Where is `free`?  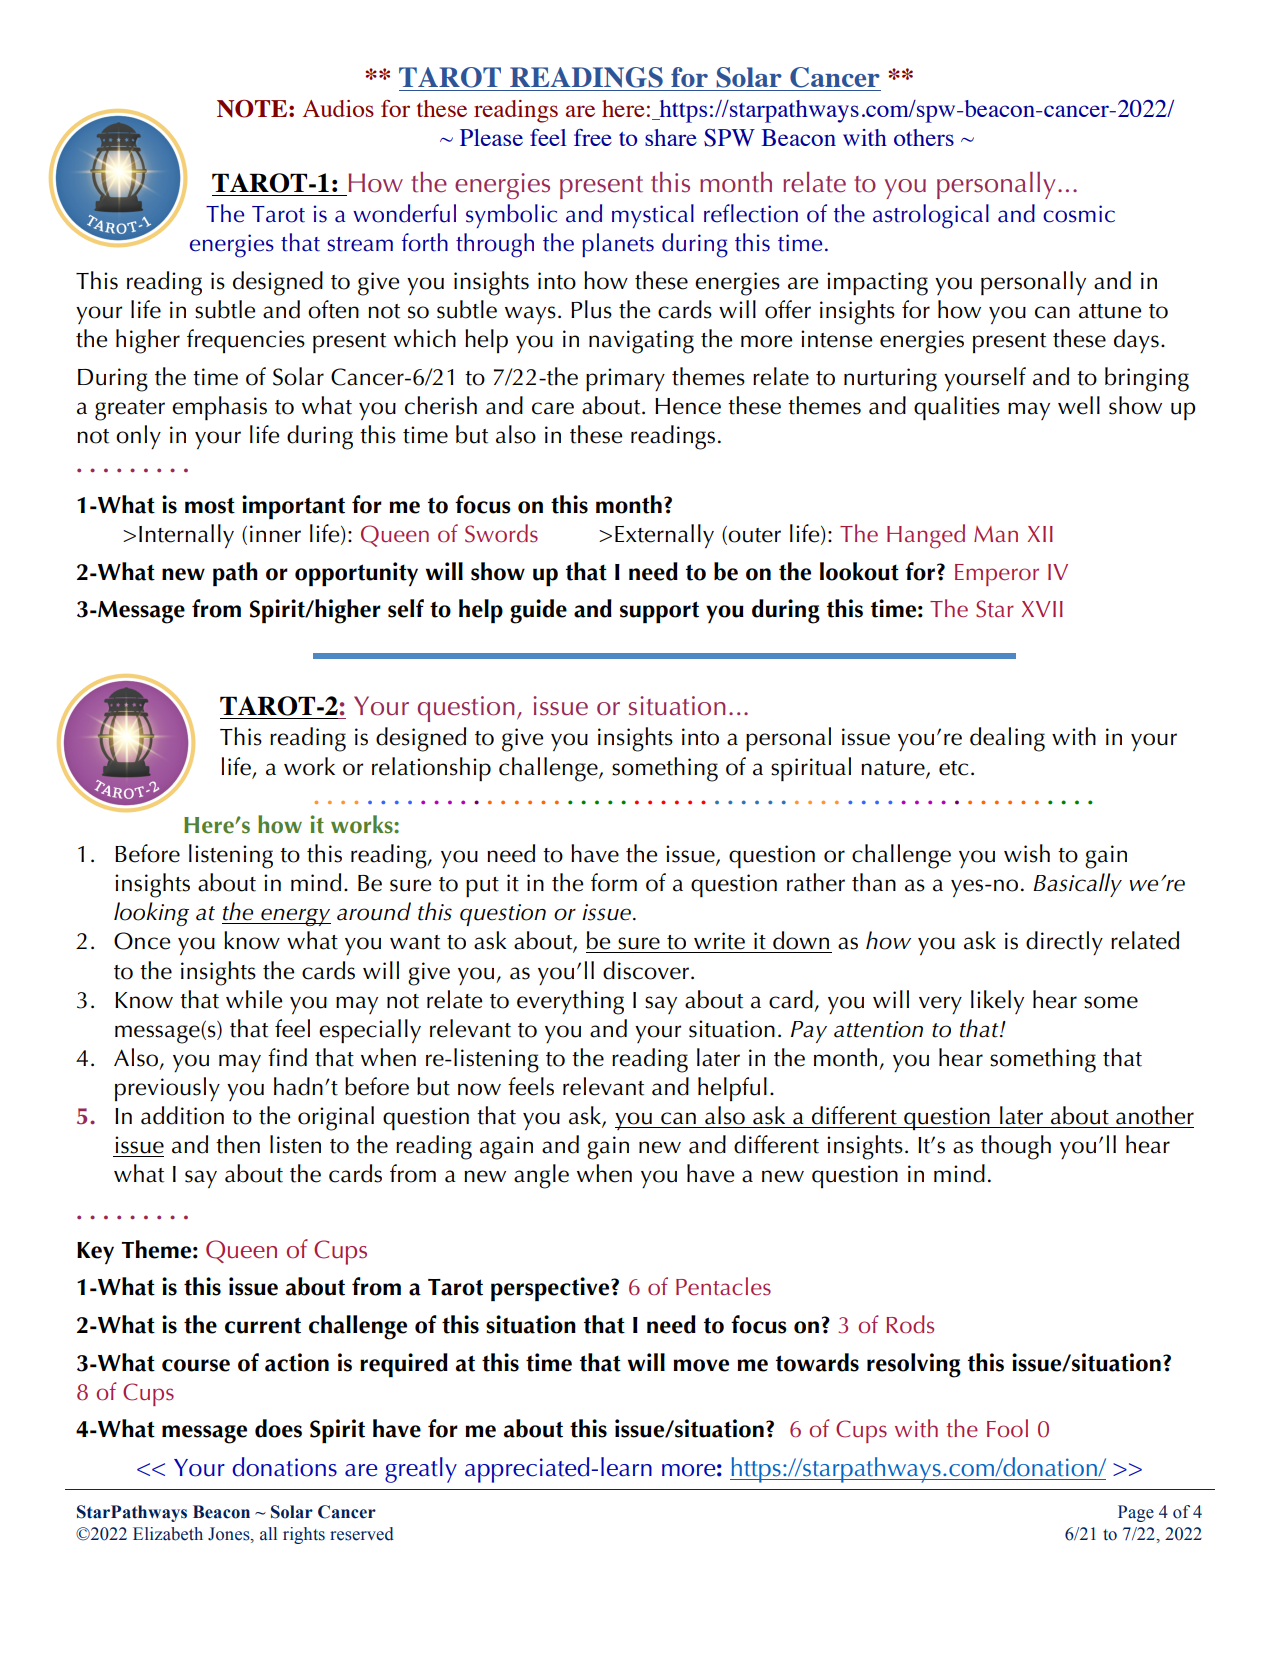 free is located at coordinates (593, 137).
